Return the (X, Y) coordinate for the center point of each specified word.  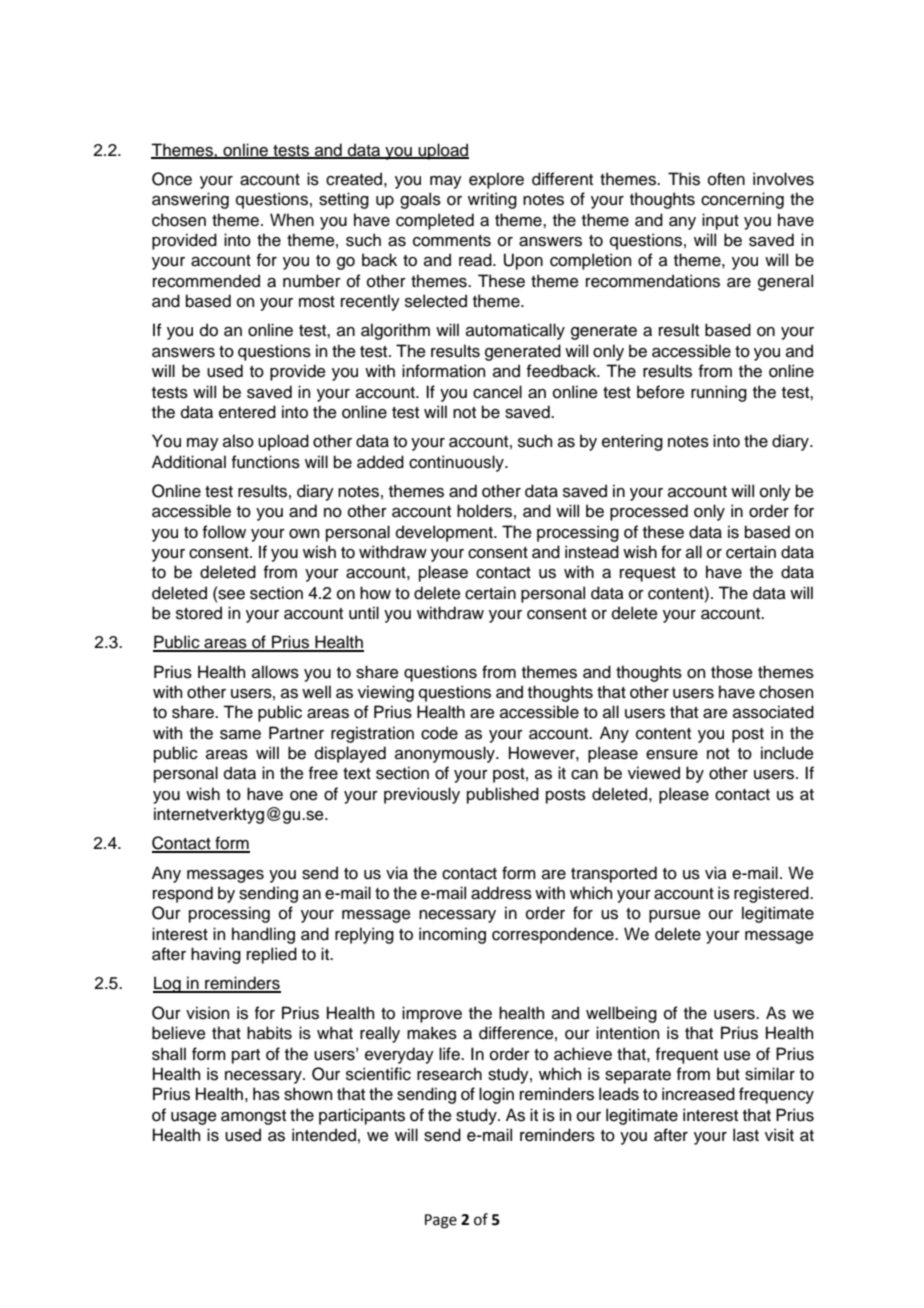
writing (492, 200)
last (746, 1135)
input (720, 221)
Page (441, 1221)
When (292, 220)
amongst (253, 1117)
